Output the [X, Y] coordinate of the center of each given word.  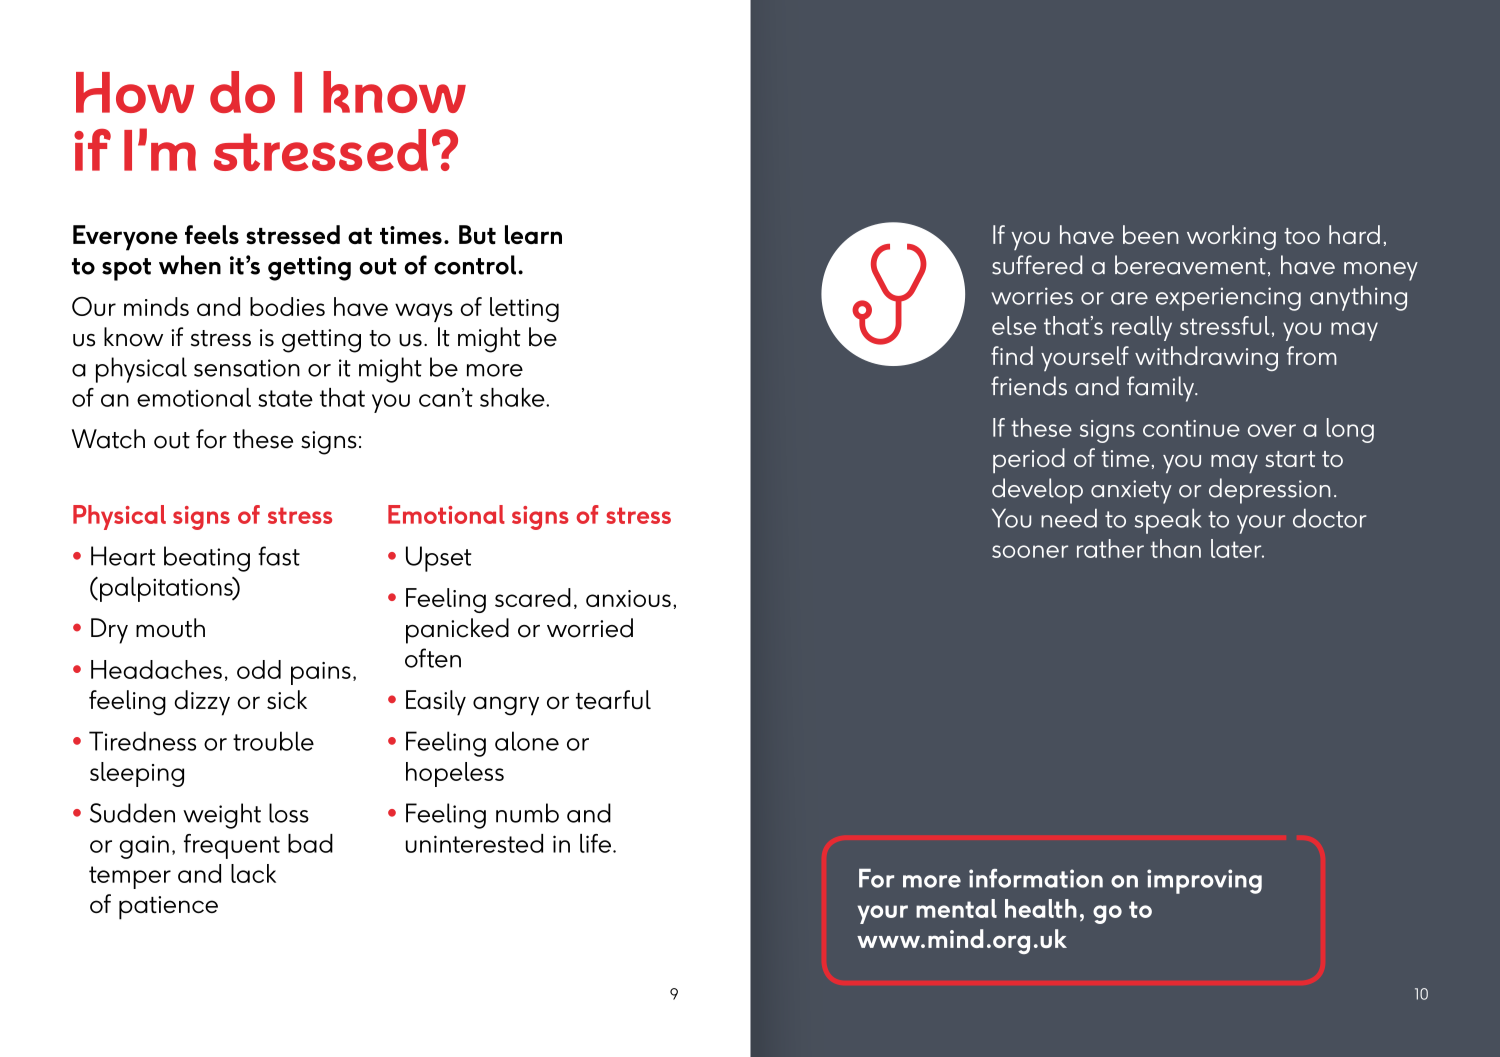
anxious [628, 598]
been [1151, 234]
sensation [247, 368]
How [135, 92]
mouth [170, 628]
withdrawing [1206, 358]
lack [253, 873]
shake [513, 397]
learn [533, 234]
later [1237, 548]
